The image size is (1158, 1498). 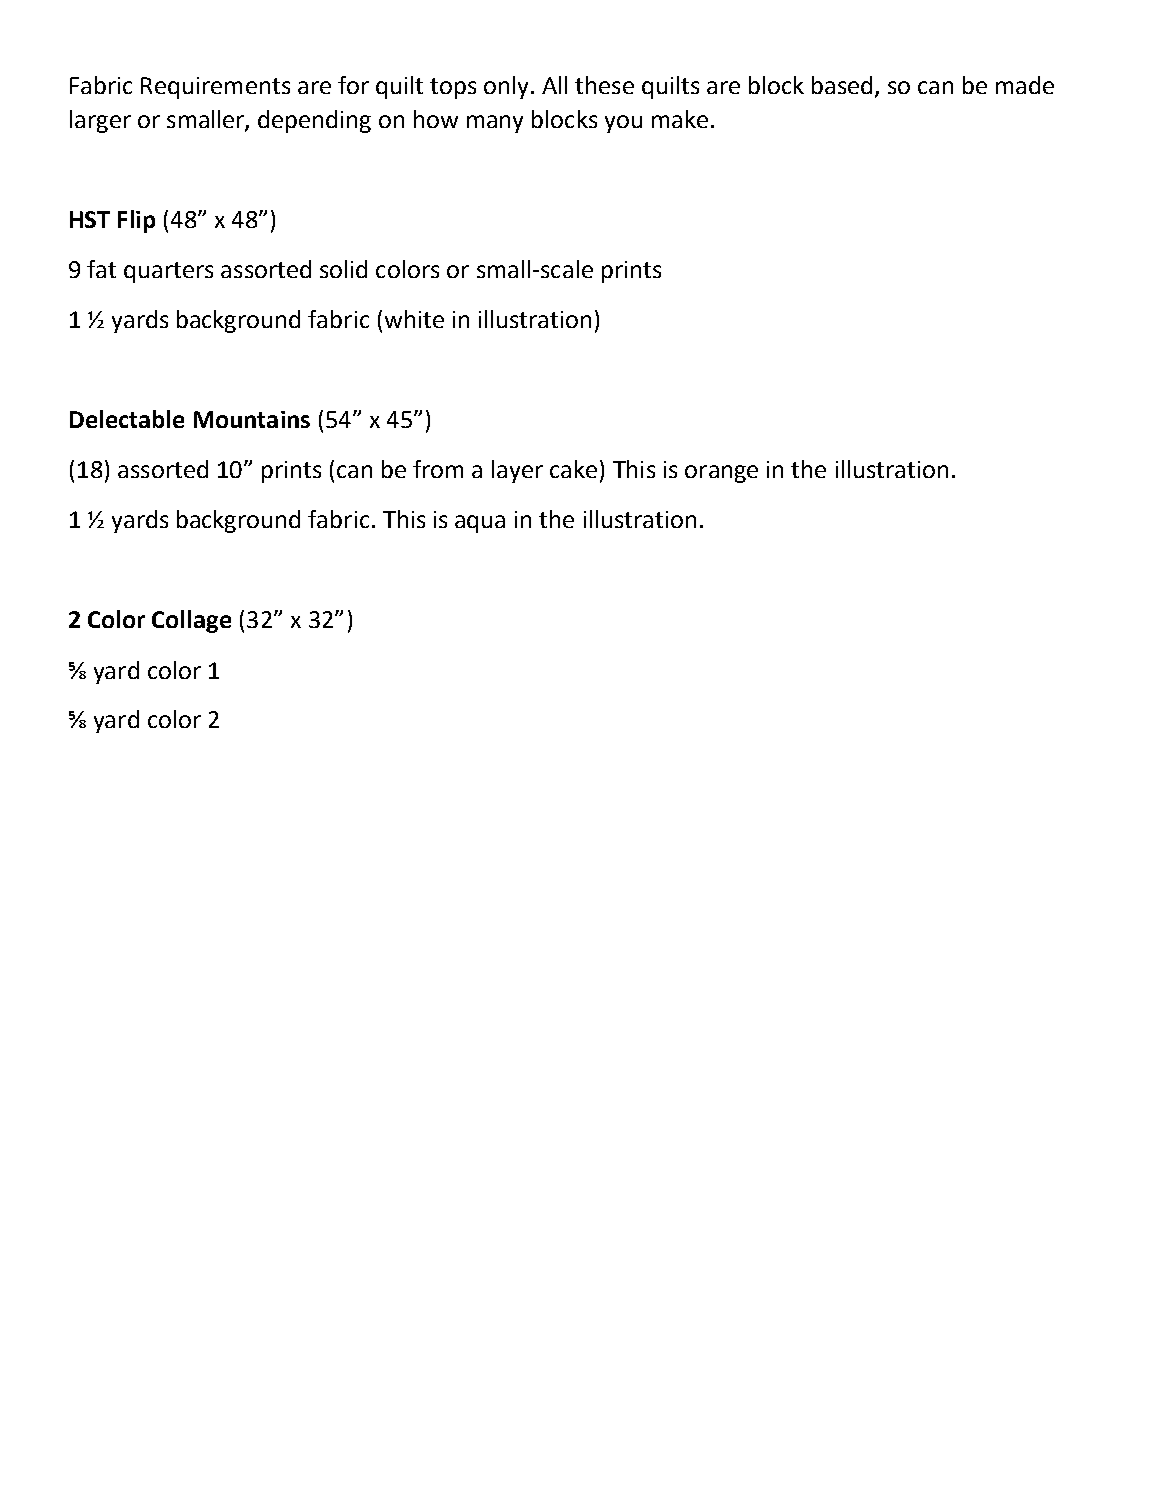 What do you see at coordinates (842, 85) in the screenshot?
I see `based` at bounding box center [842, 85].
